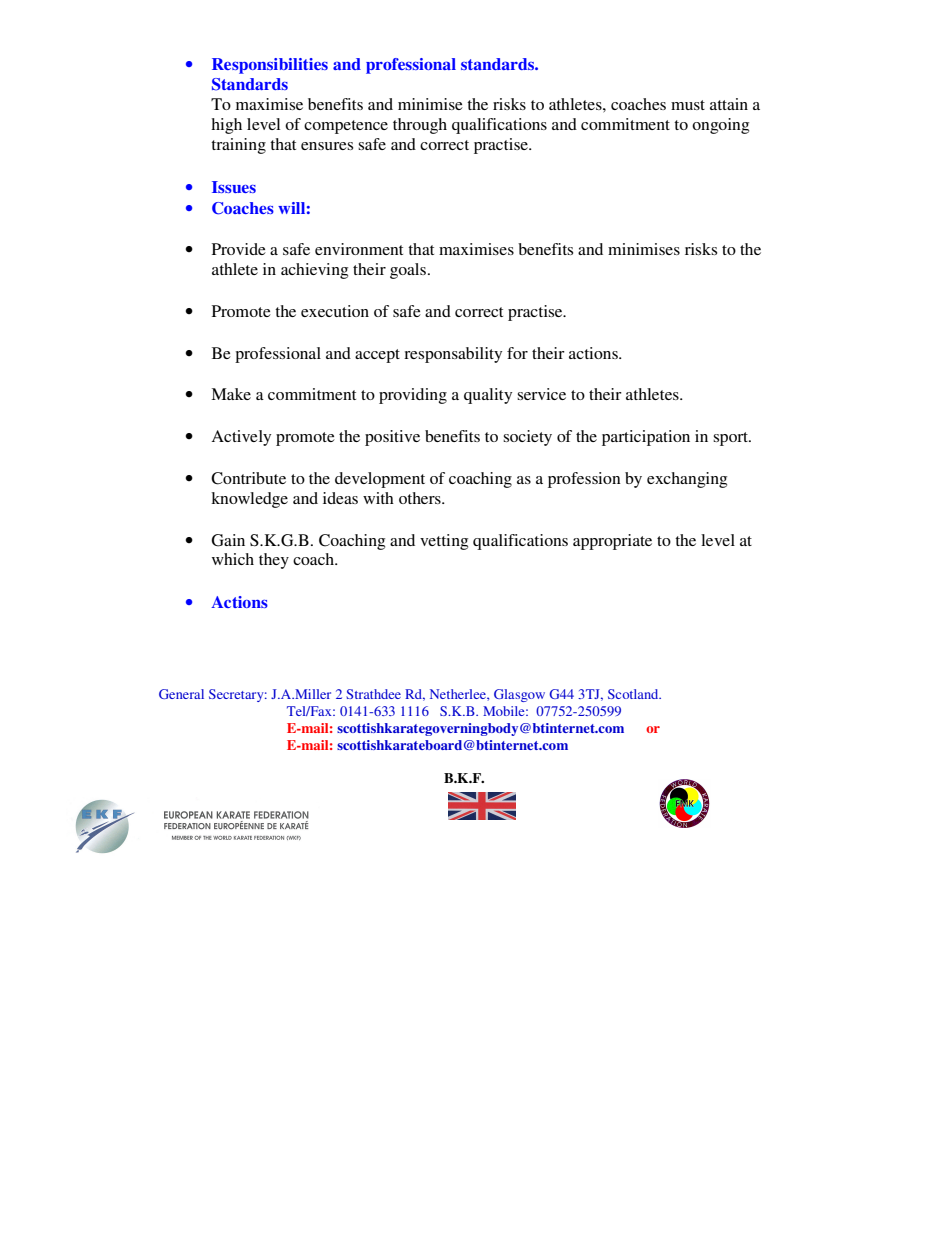  What do you see at coordinates (181, 694) in the page?
I see `General` at bounding box center [181, 694].
